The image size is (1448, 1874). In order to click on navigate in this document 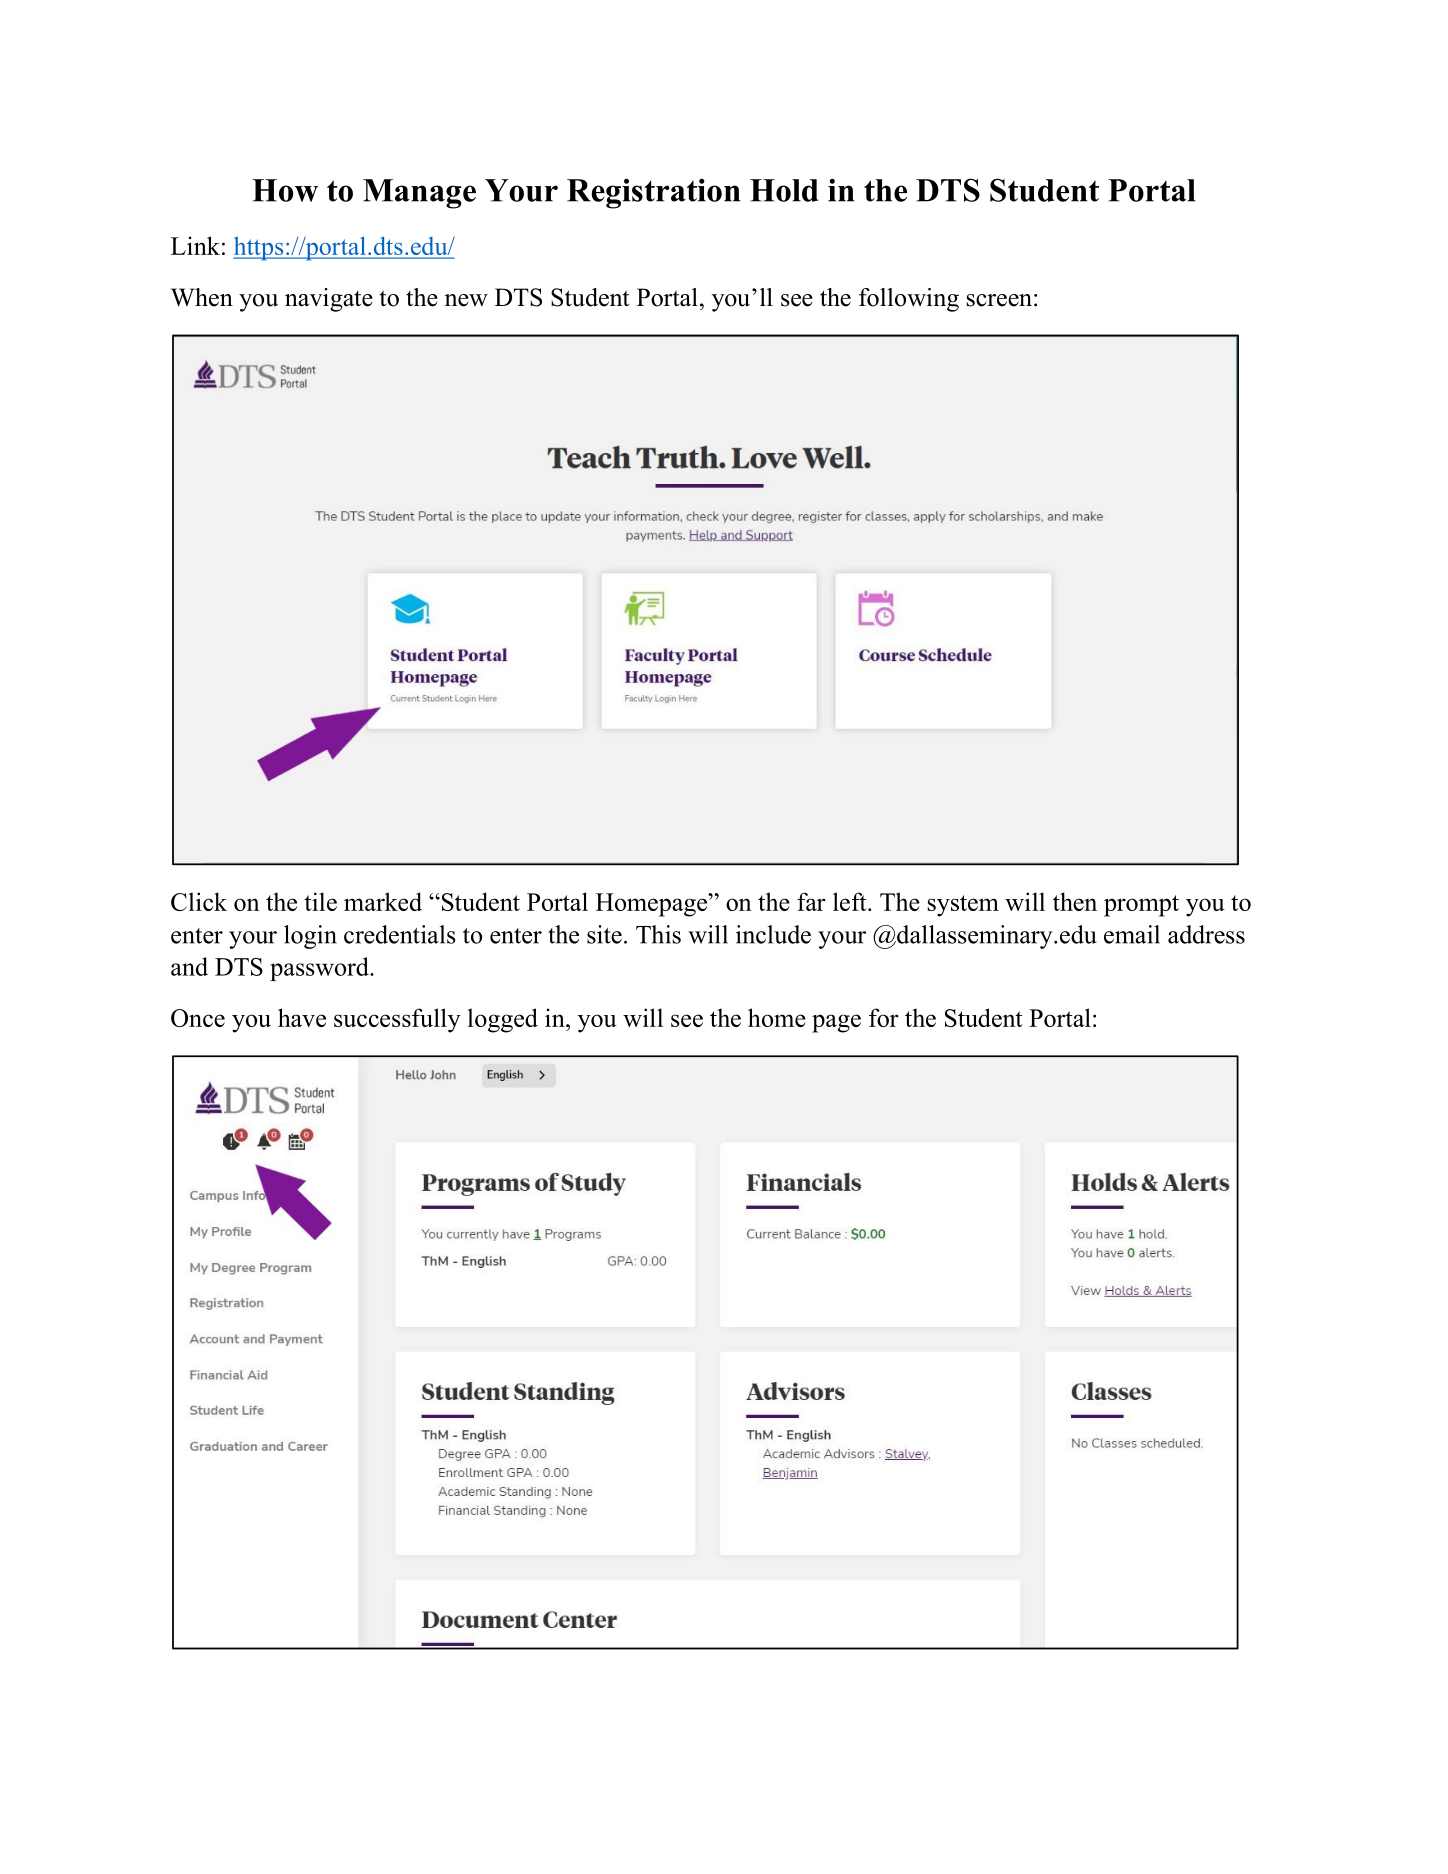, I will do `click(329, 300)`.
